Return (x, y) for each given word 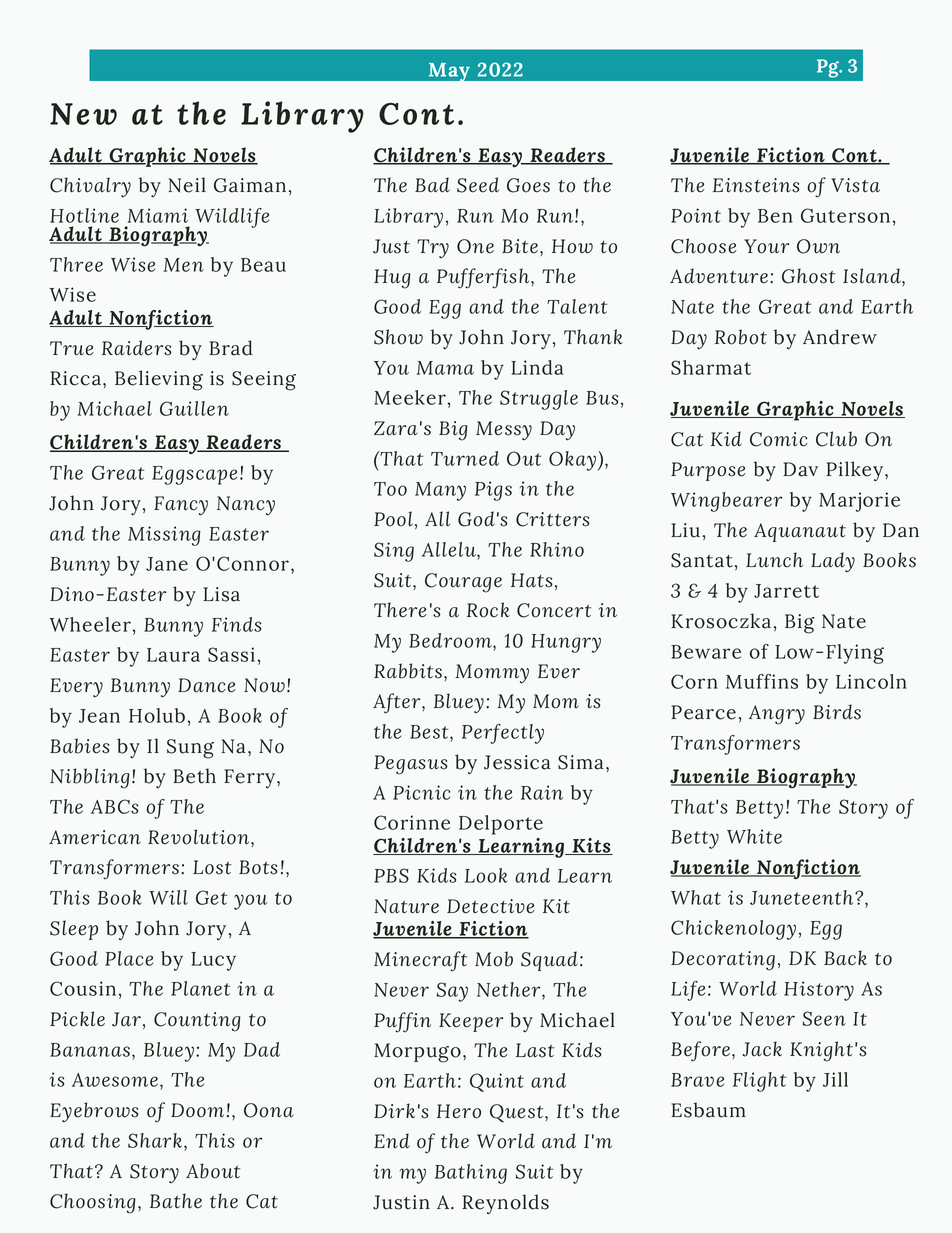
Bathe (176, 1201)
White (754, 836)
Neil (187, 185)
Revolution (200, 837)
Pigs (493, 491)
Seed (478, 185)
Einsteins (756, 185)
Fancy (181, 506)
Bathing (471, 1174)
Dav (800, 469)
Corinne (412, 822)
